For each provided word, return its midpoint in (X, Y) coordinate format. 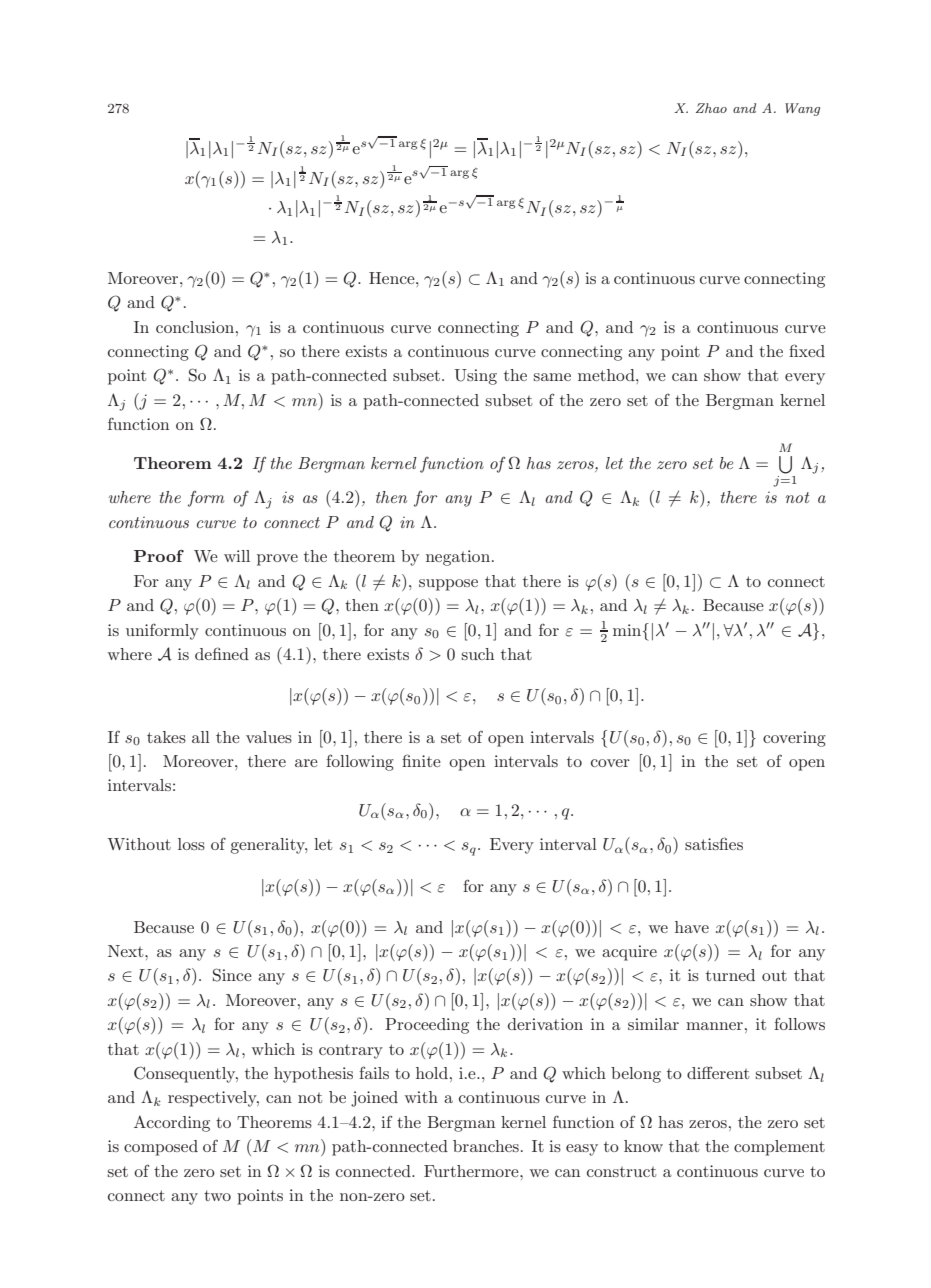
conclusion (196, 327)
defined (222, 653)
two (217, 1195)
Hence (393, 278)
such (478, 654)
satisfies (714, 843)
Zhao (711, 108)
